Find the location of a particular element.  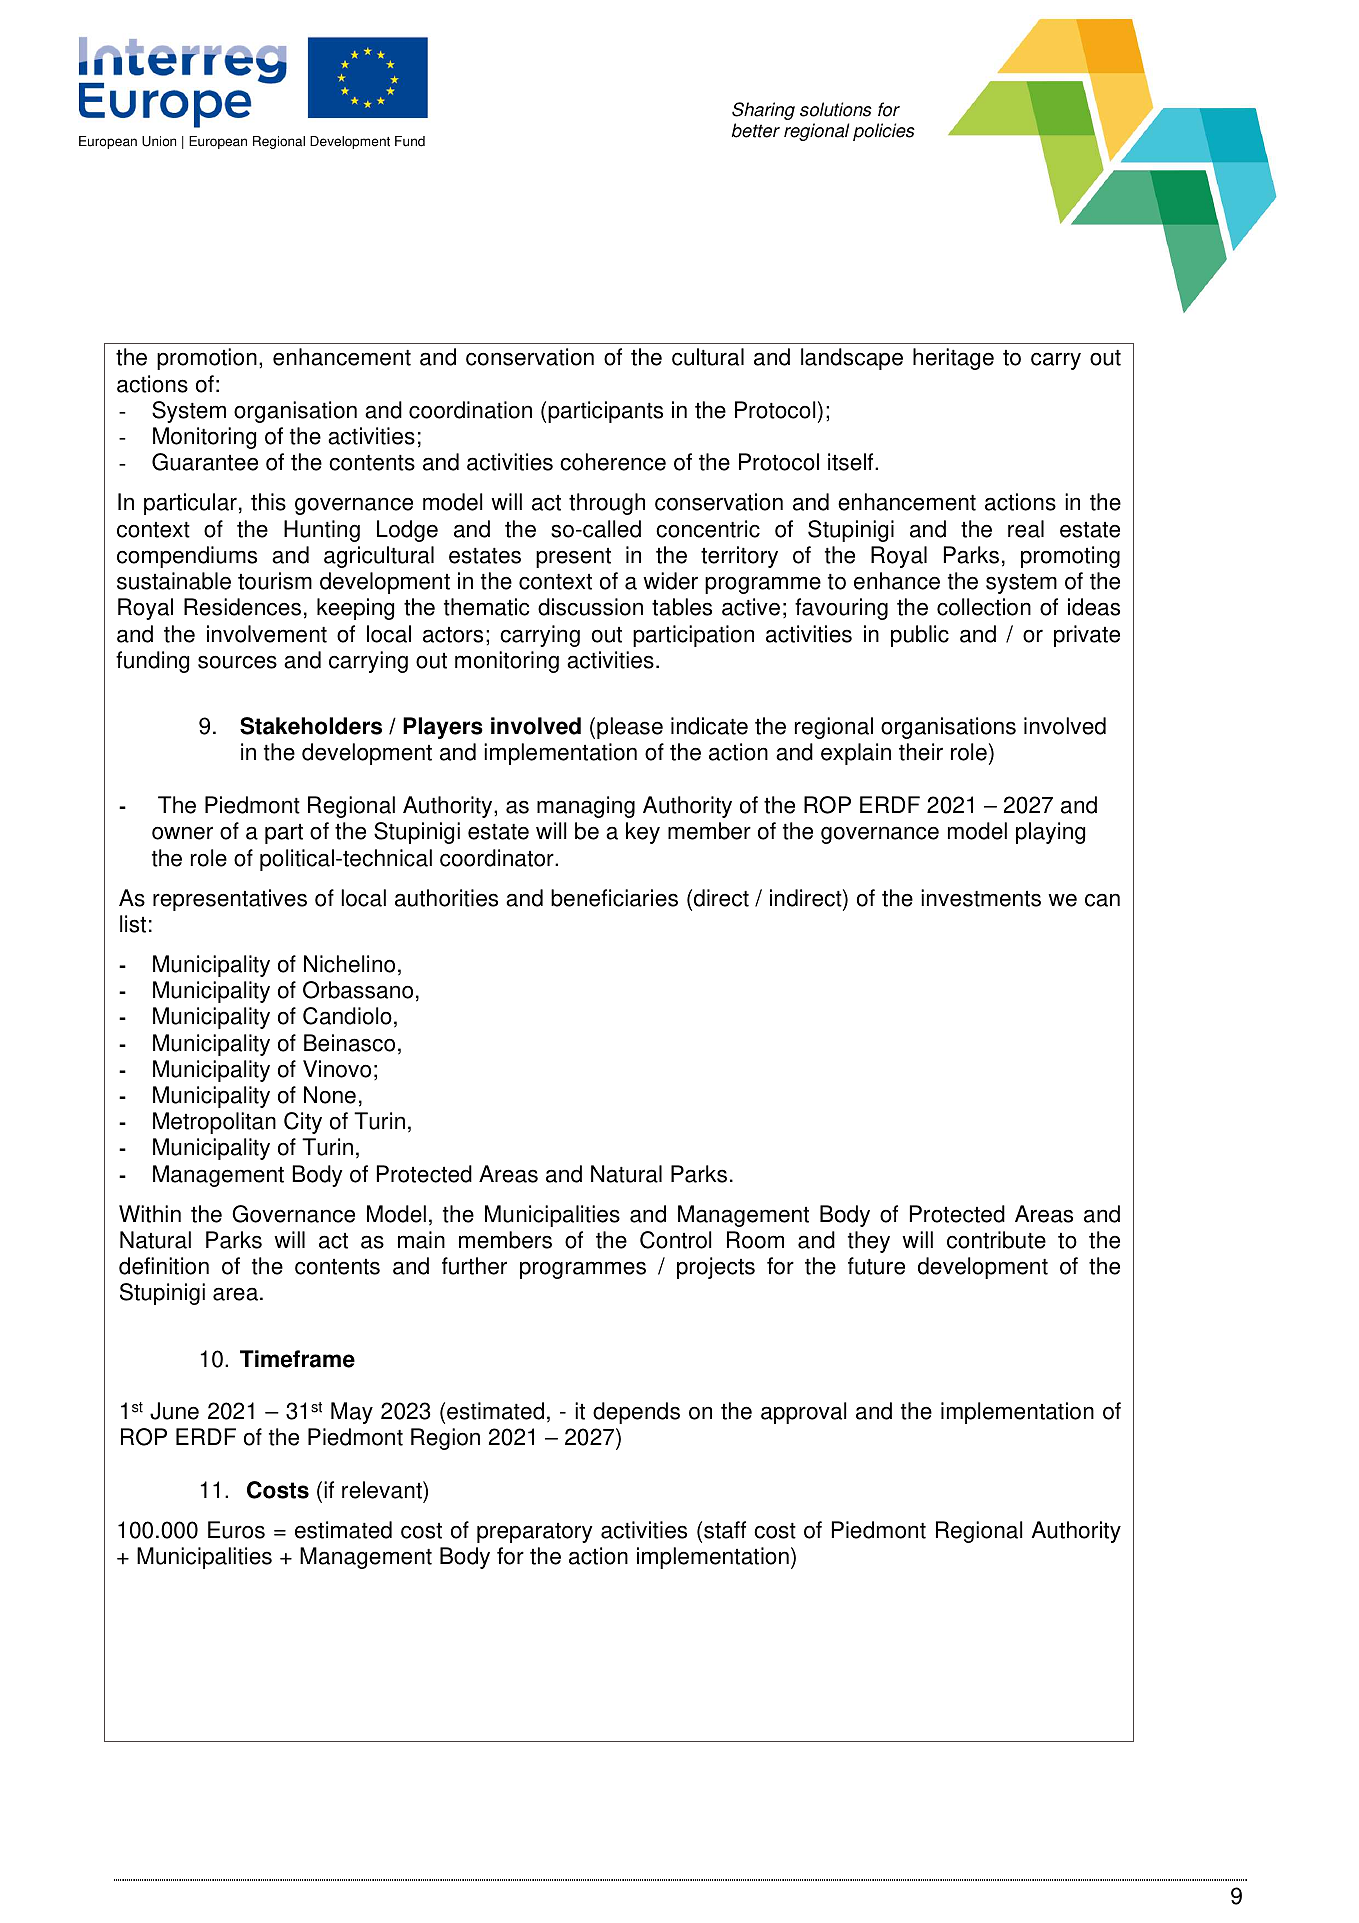

Union is located at coordinates (159, 141).
